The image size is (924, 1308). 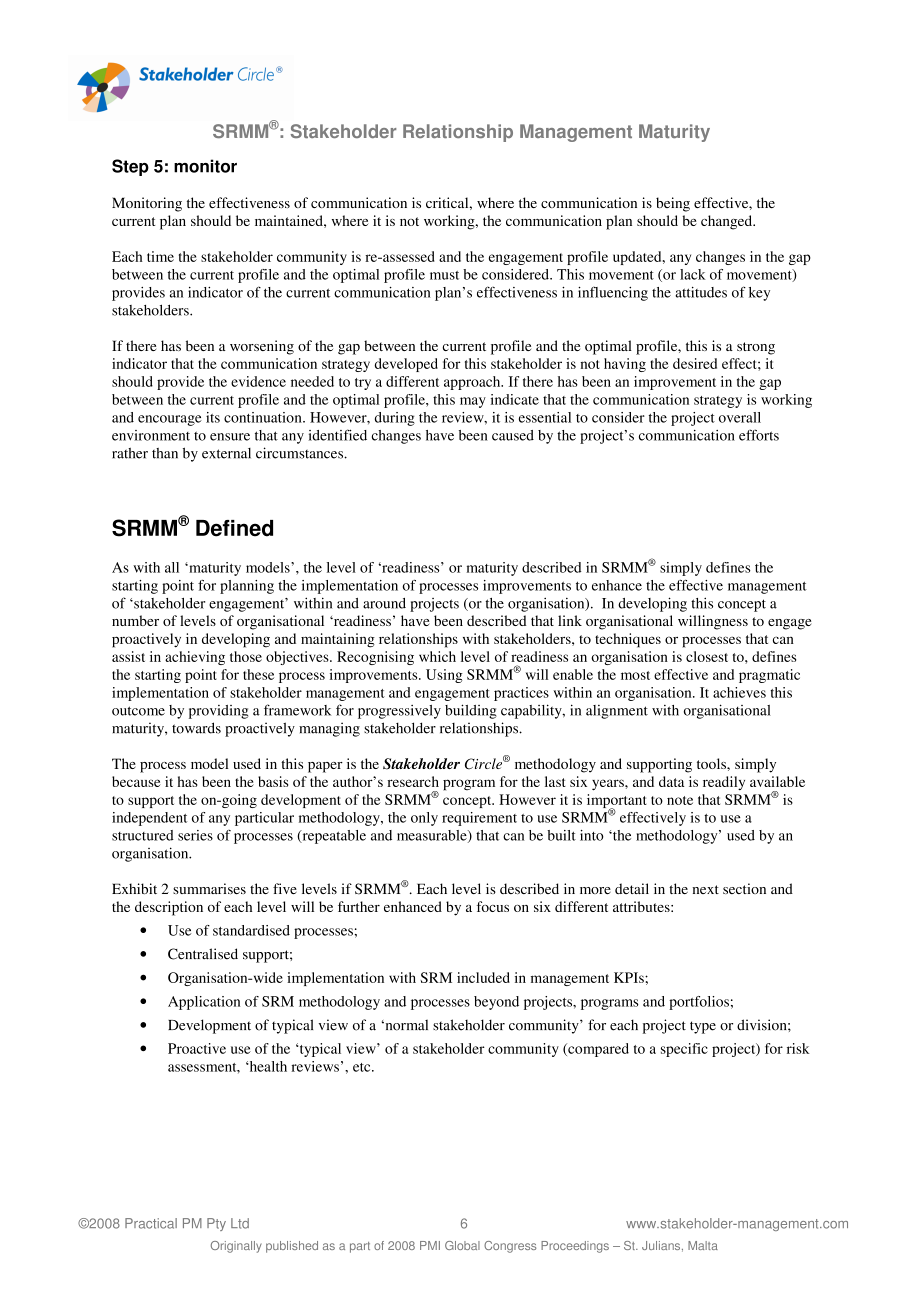 I want to click on achieves, so click(x=739, y=692).
